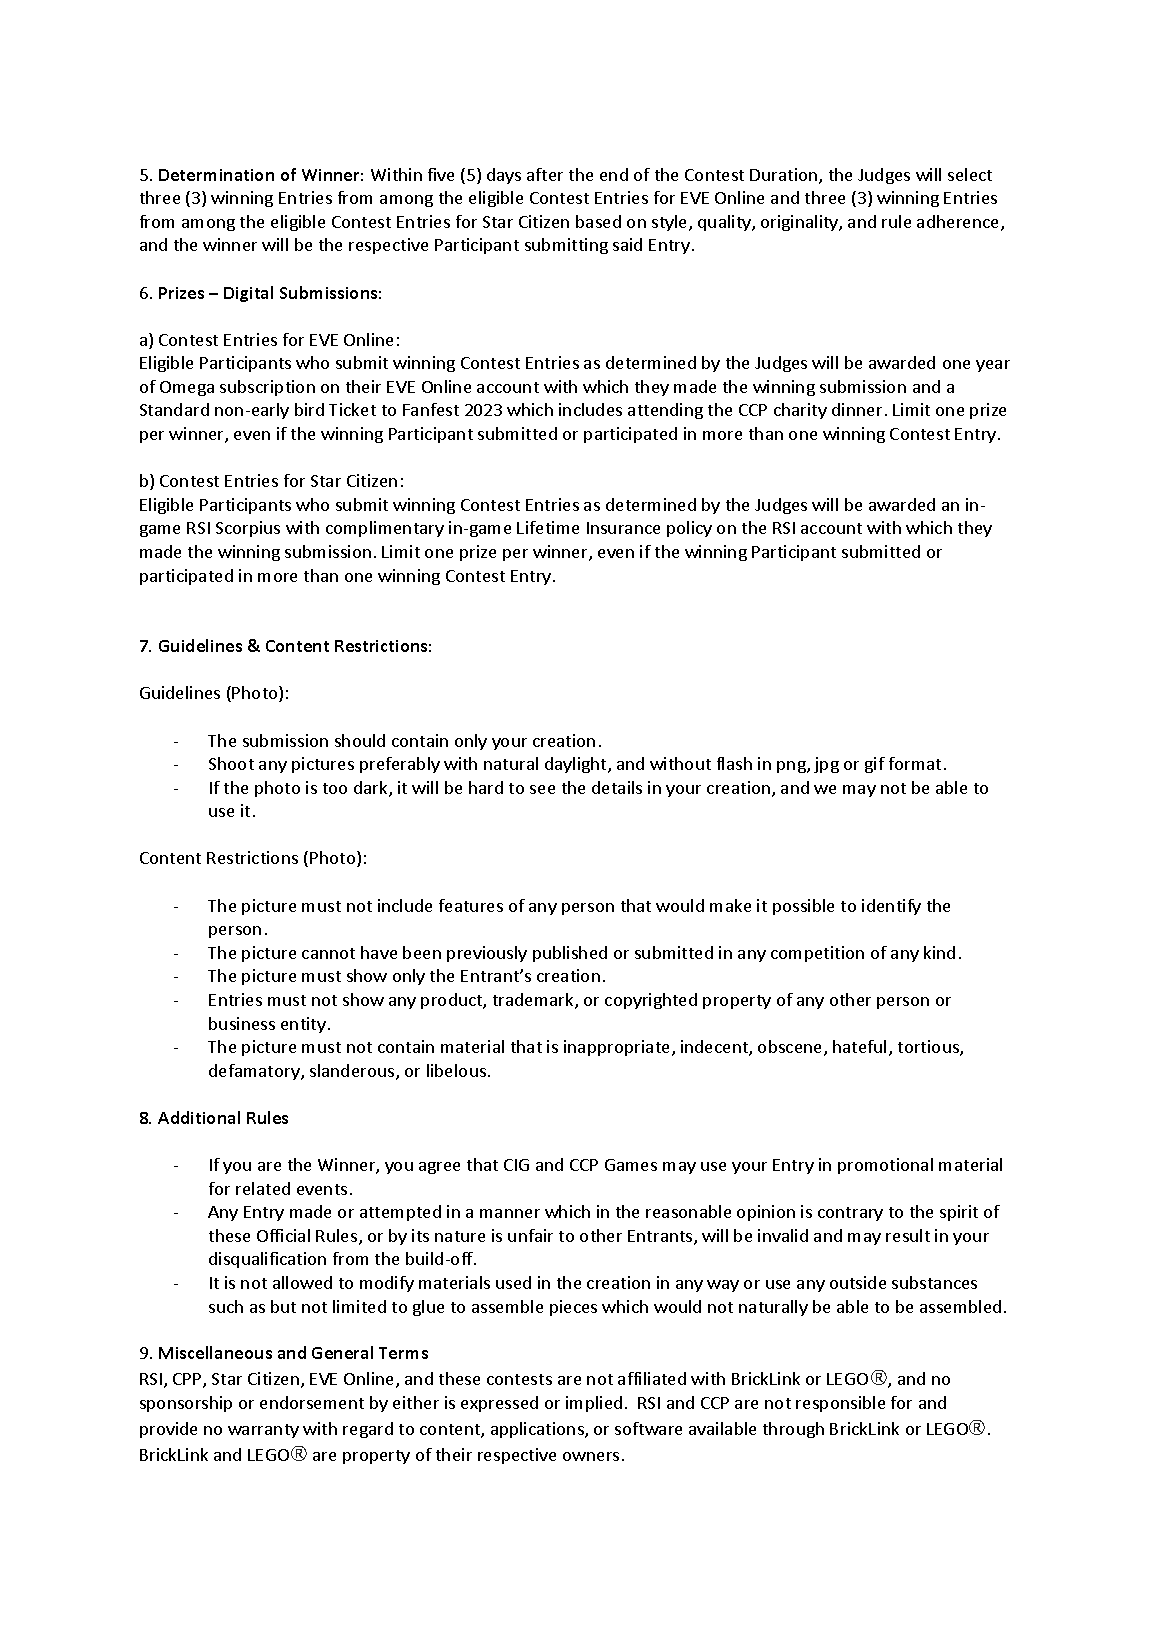 The height and width of the page is (1626, 1150). Describe the element at coordinates (598, 221) in the page. I see `based` at that location.
